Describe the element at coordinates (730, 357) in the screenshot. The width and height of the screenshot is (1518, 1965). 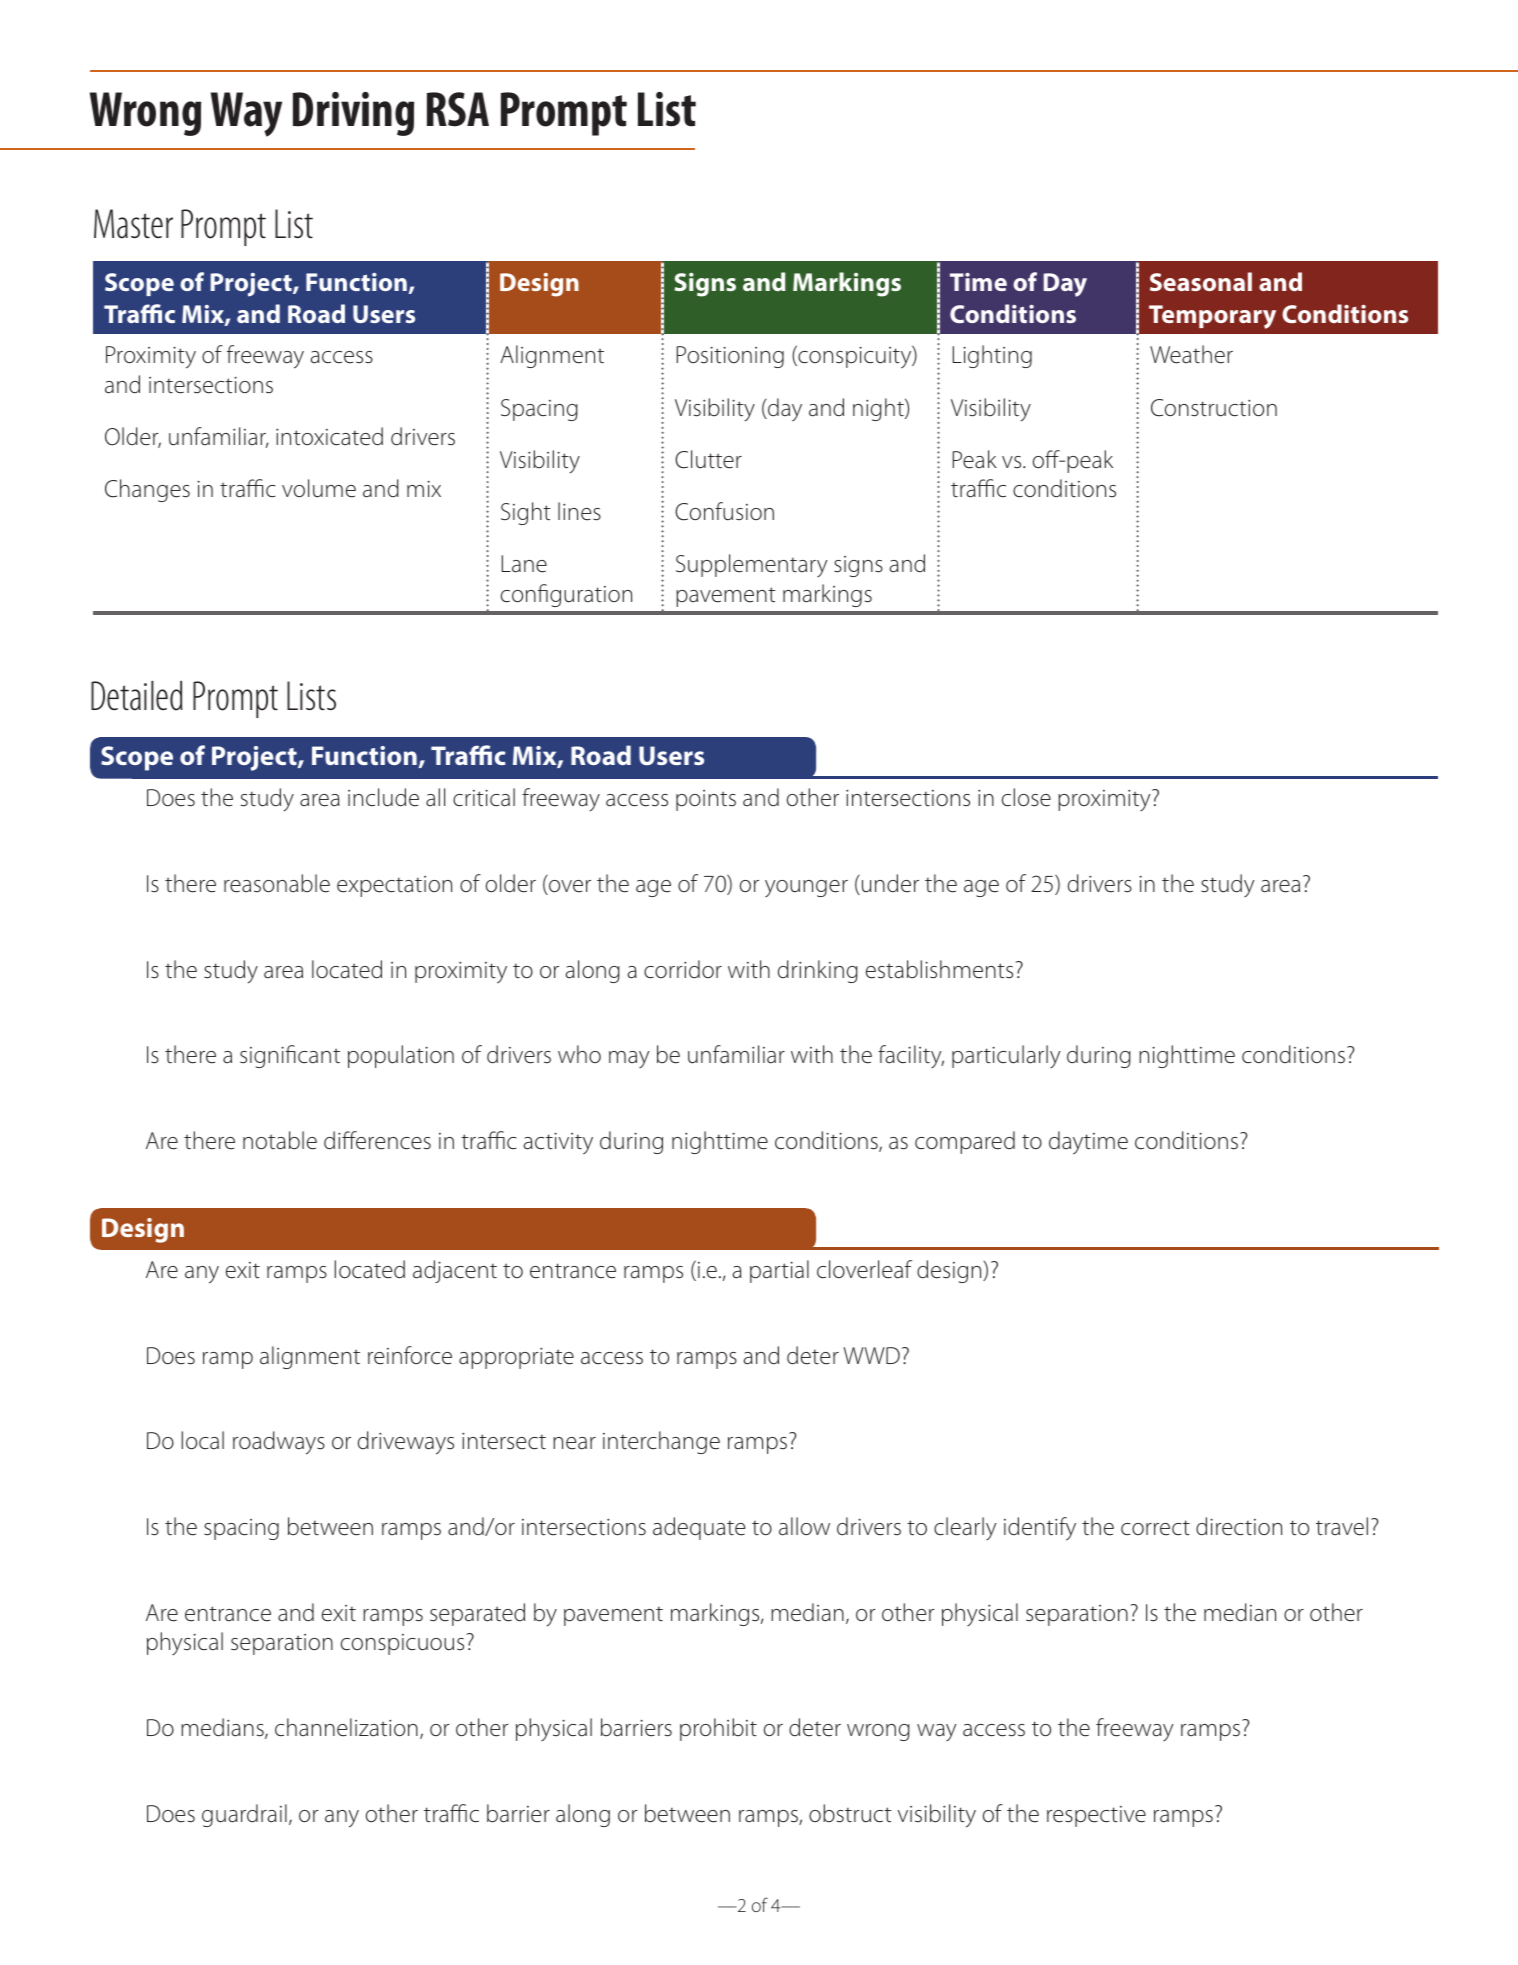
I see `Positioning` at that location.
